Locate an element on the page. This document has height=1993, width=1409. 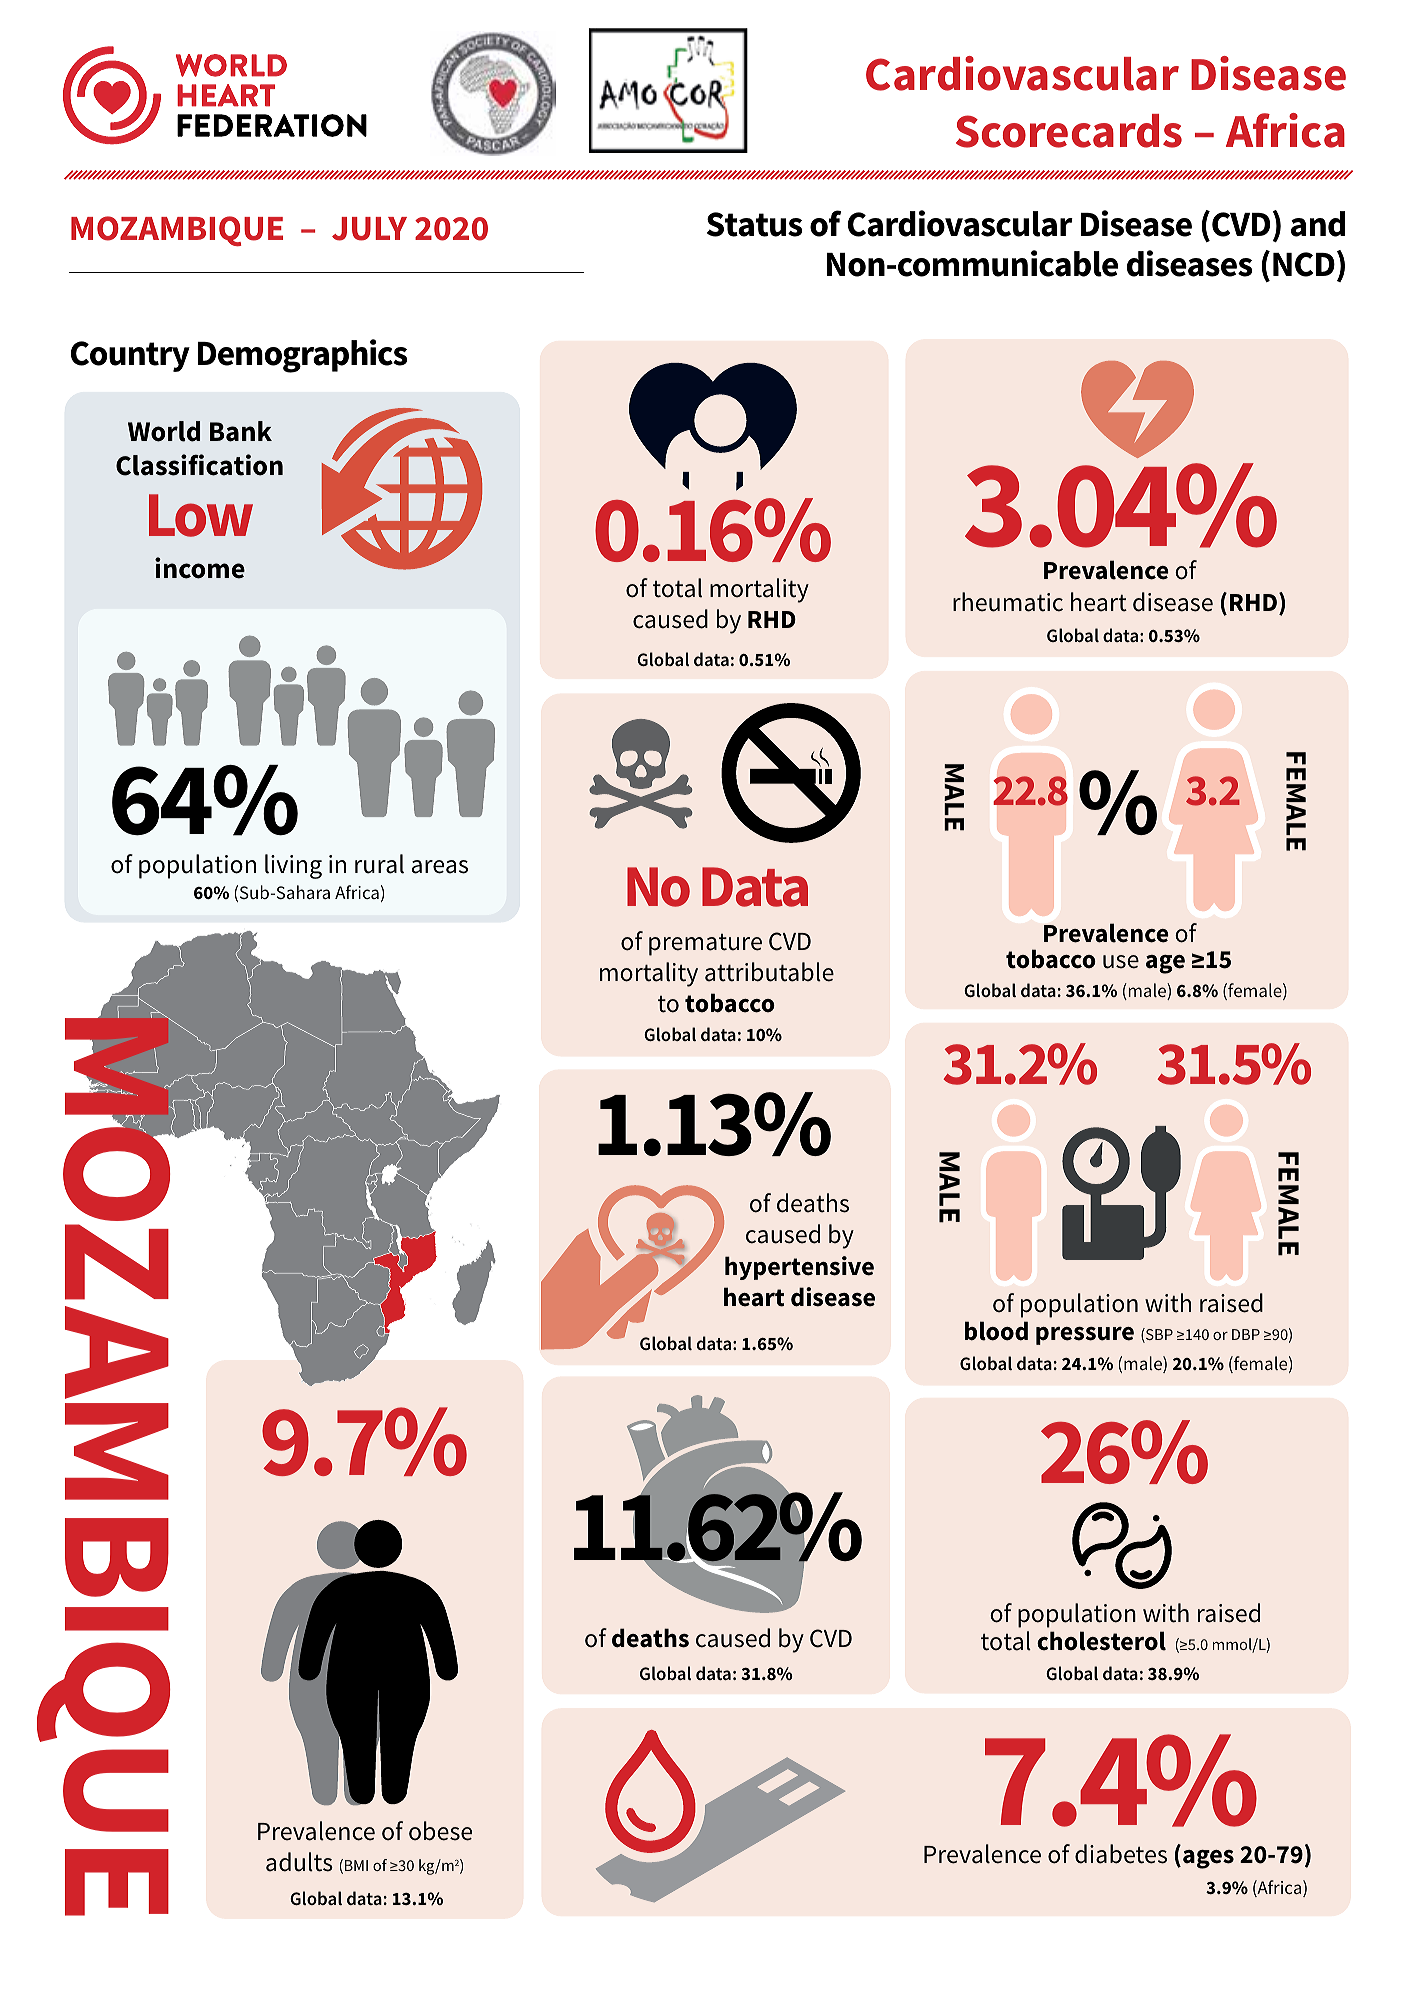
premature is located at coordinates (705, 945).
